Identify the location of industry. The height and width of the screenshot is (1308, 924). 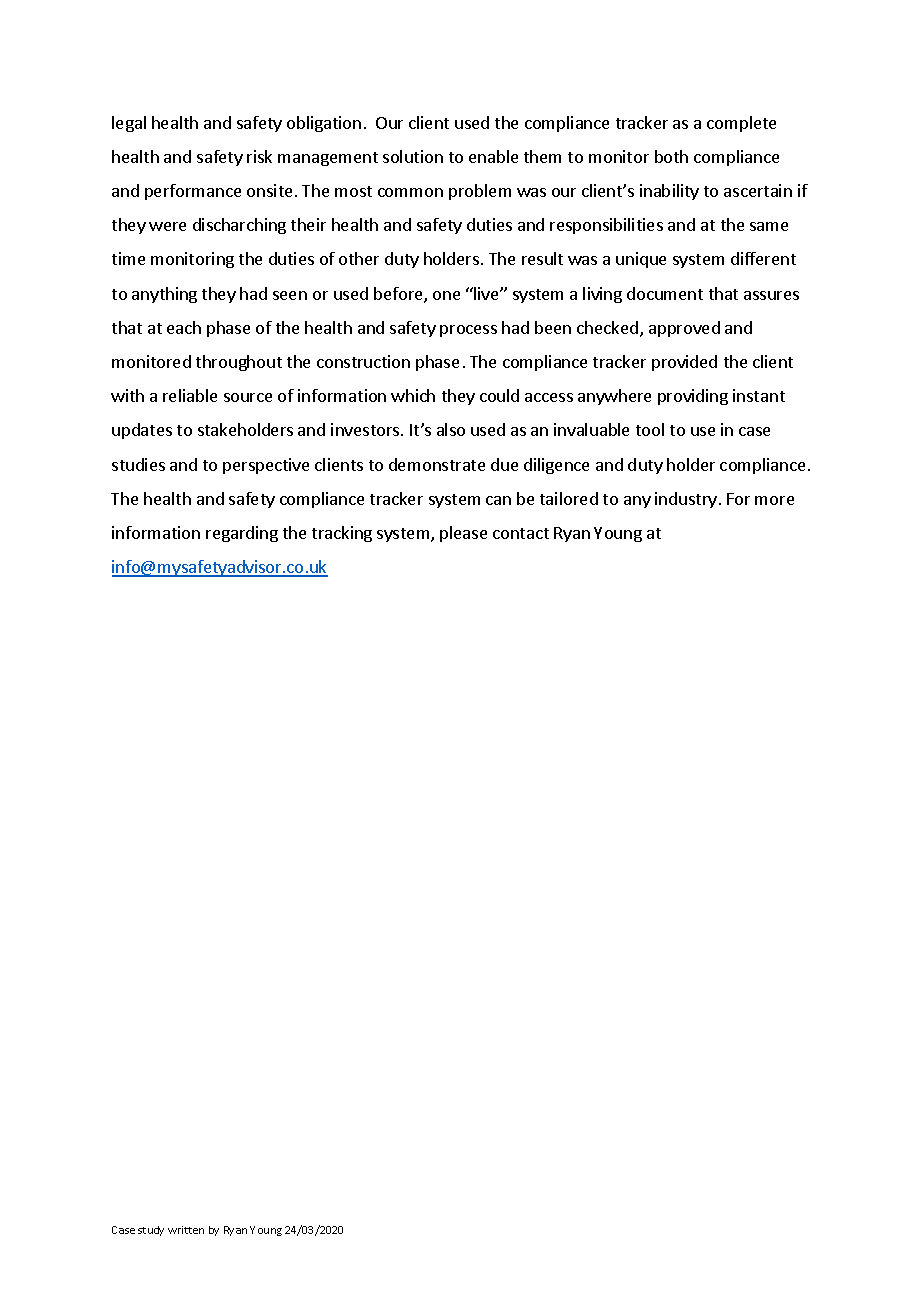
(686, 500).
